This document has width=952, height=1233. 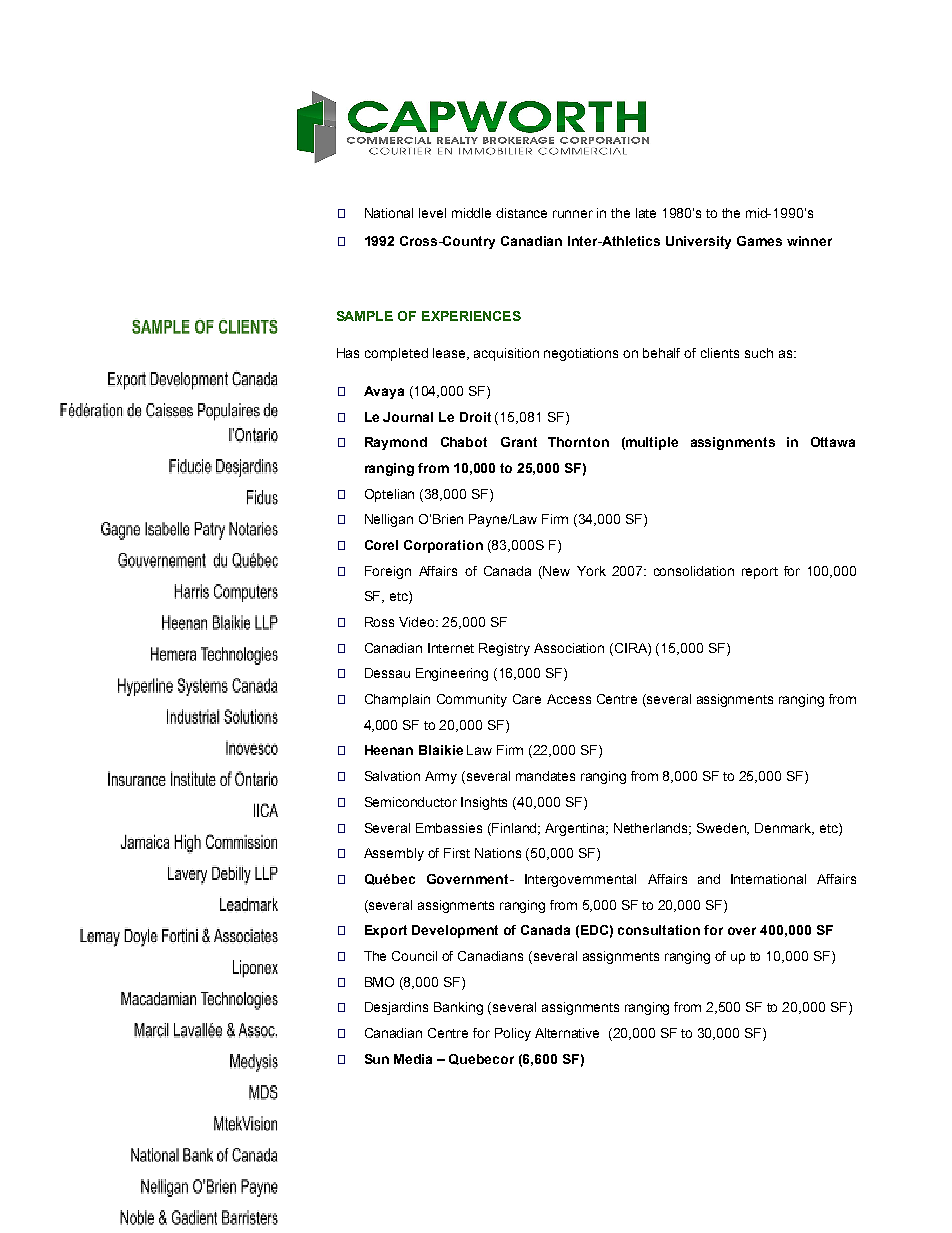 I want to click on runner, so click(x=573, y=214).
